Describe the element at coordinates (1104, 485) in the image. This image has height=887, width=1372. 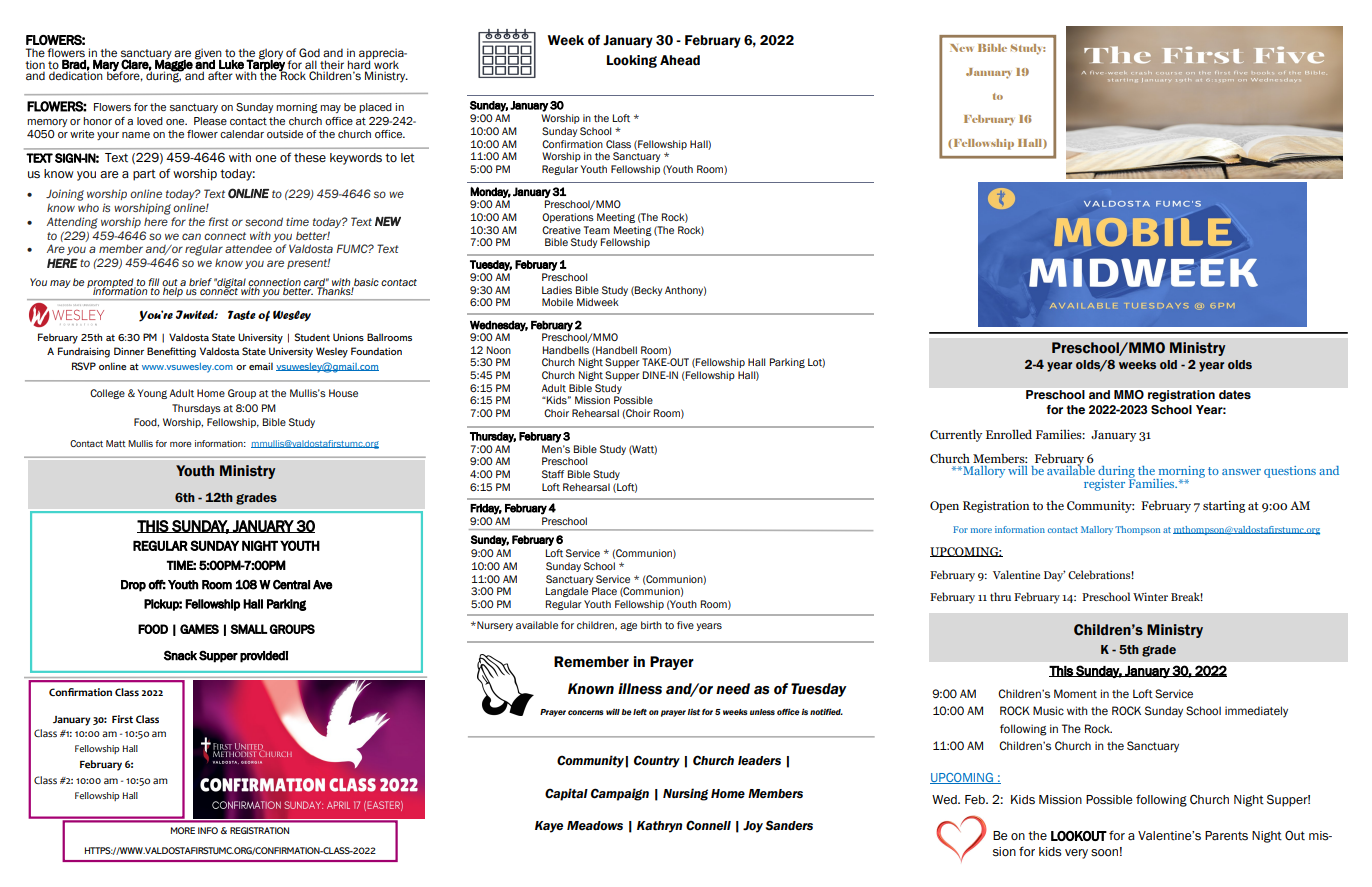
I see `register` at that location.
